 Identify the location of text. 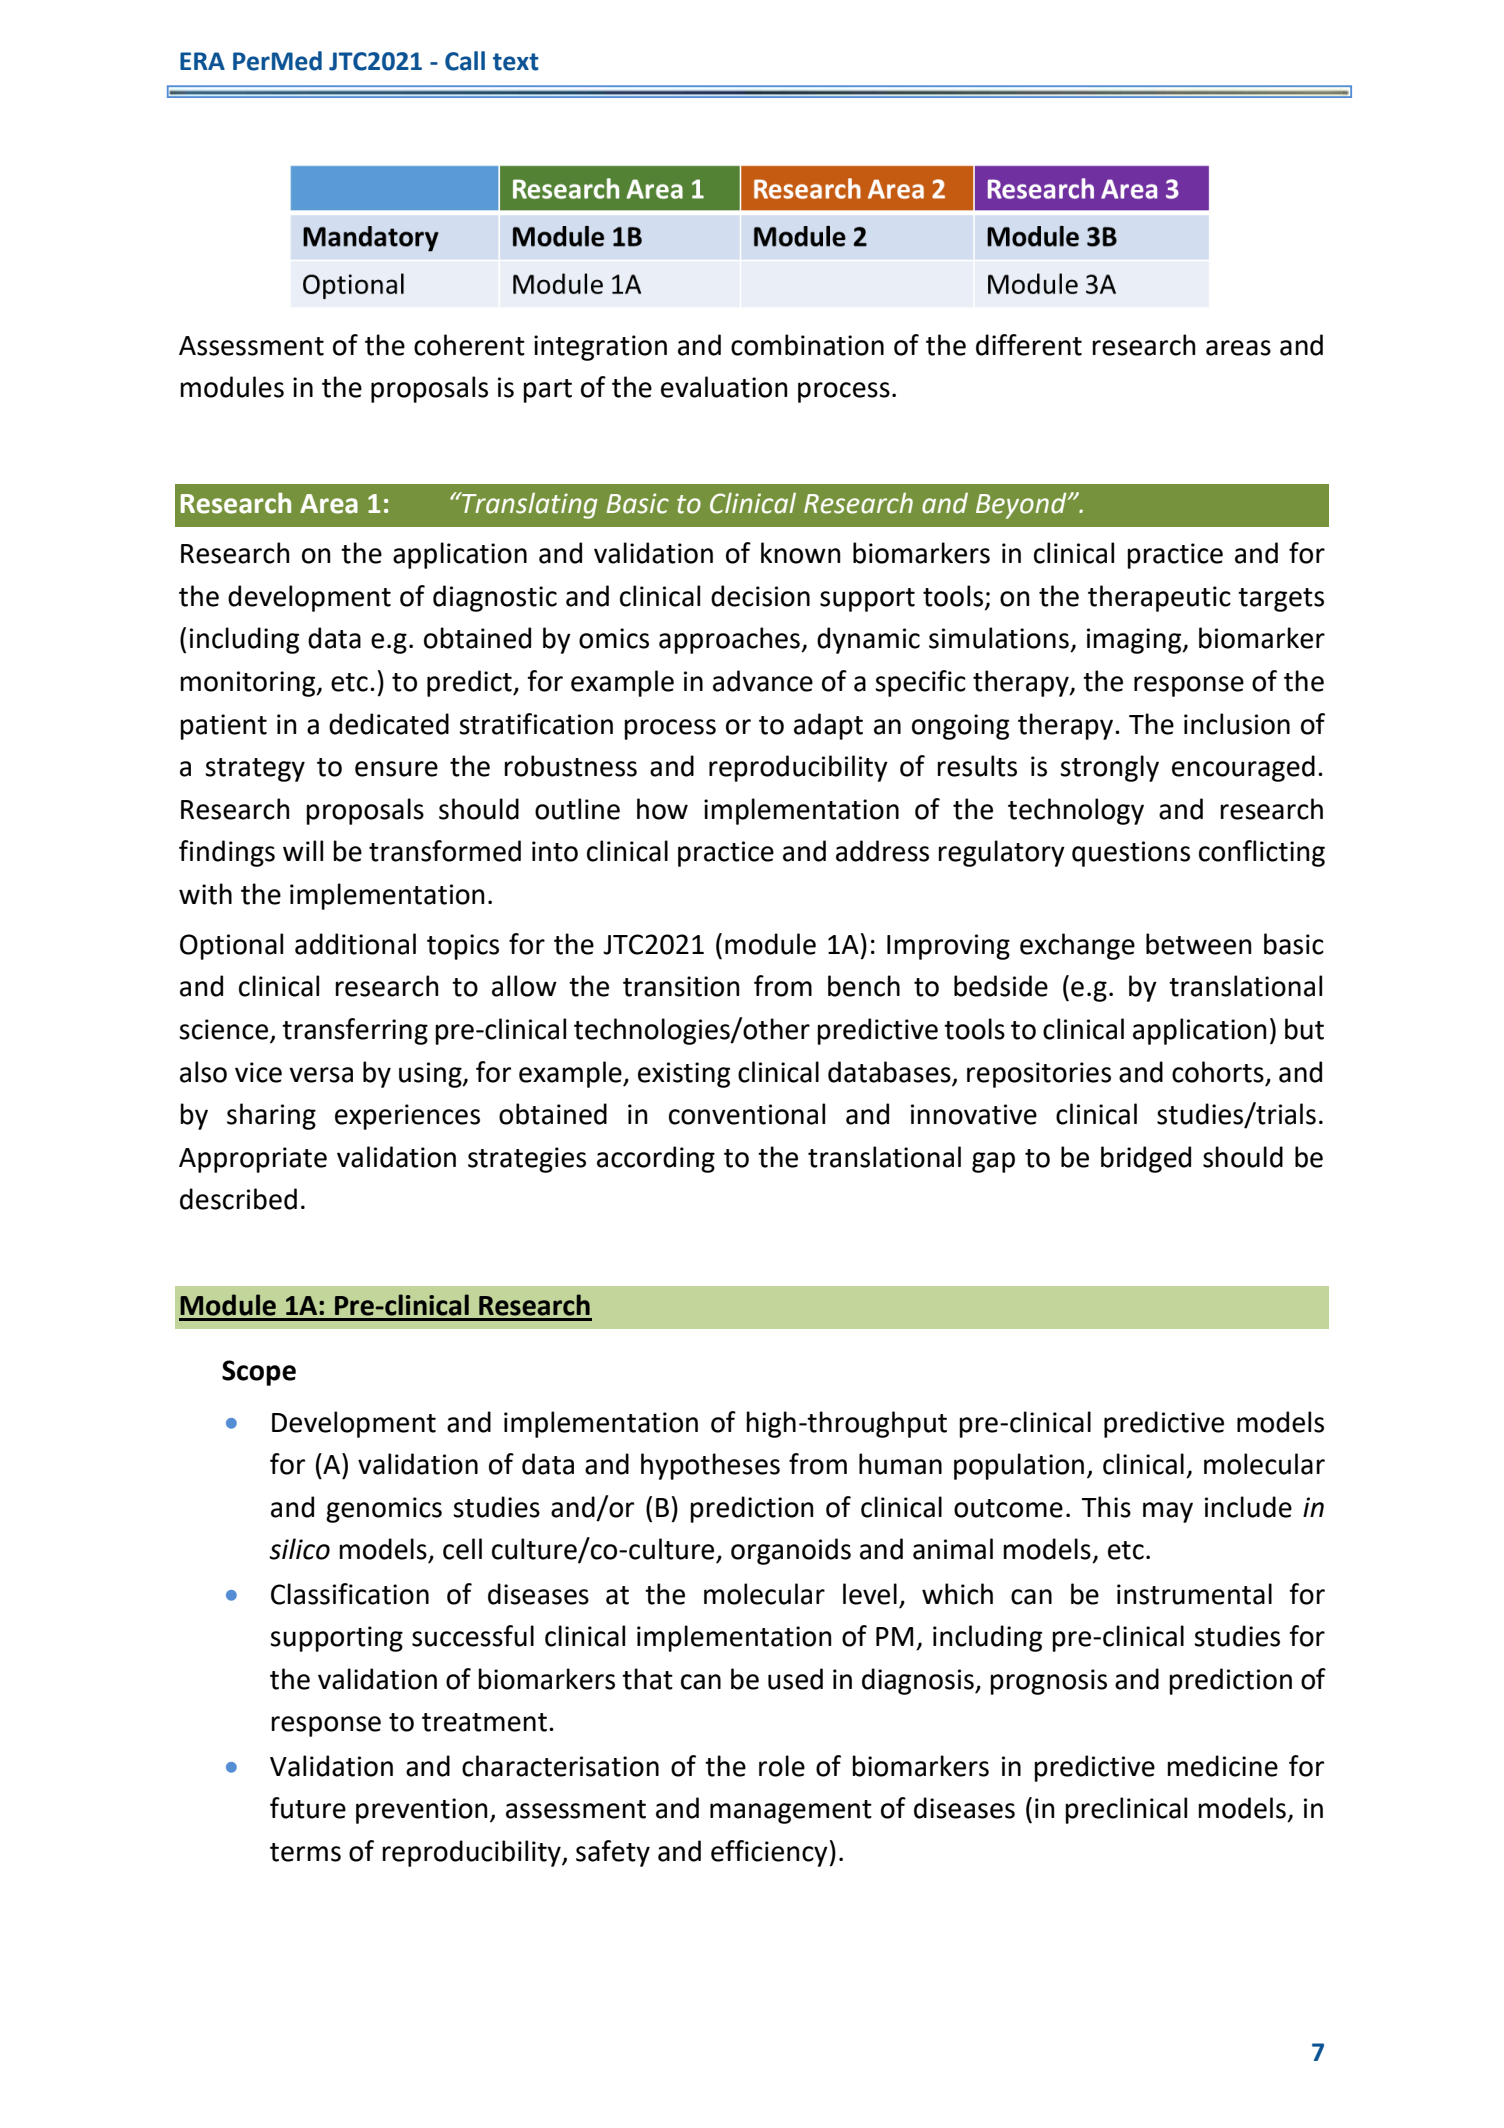
(516, 62).
